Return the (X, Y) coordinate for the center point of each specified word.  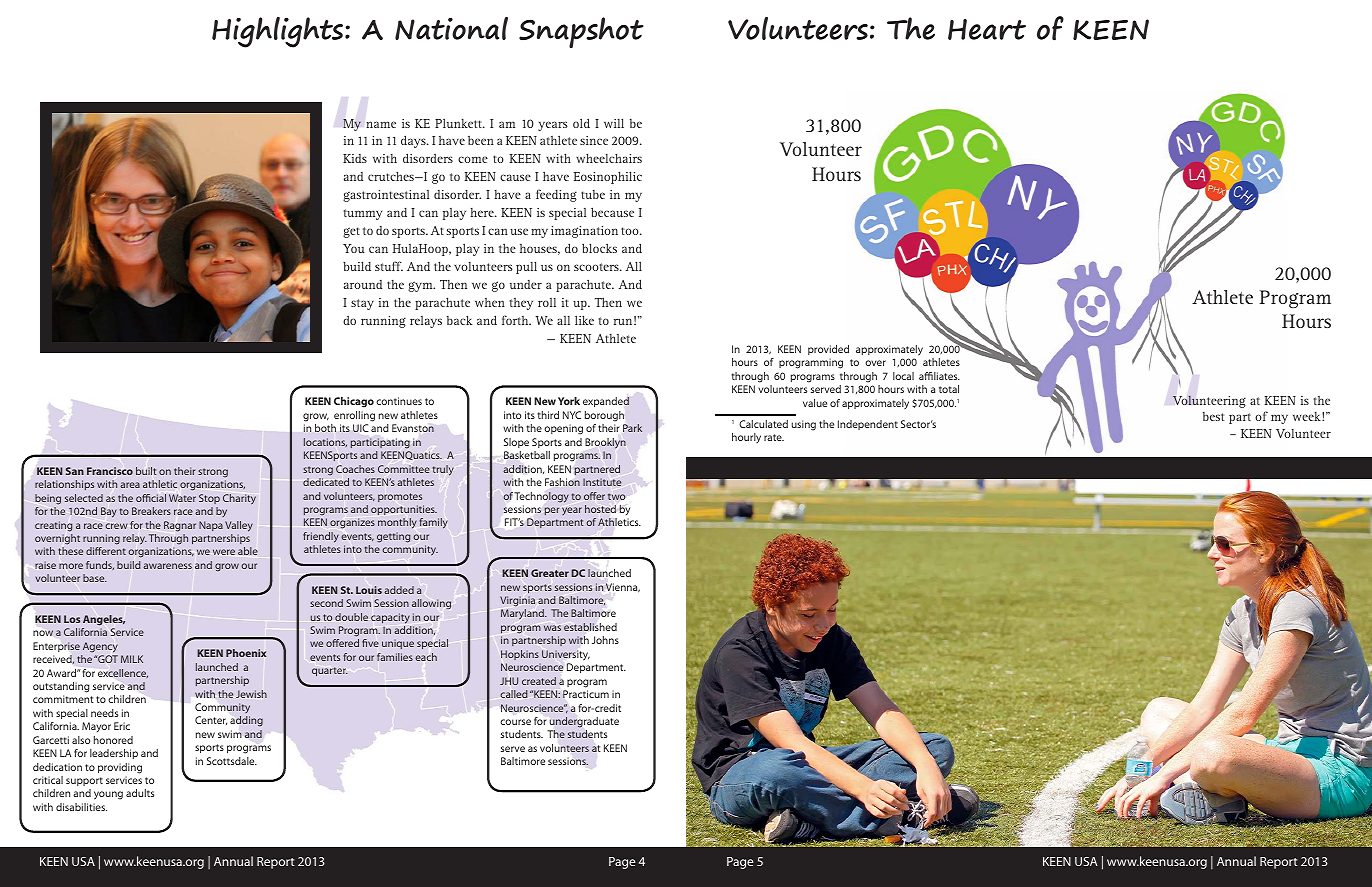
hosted (600, 509)
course (515, 722)
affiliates (939, 376)
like (584, 320)
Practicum (586, 694)
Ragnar (180, 526)
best (1213, 416)
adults (140, 793)
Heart (987, 29)
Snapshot (581, 32)
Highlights (279, 32)
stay (362, 304)
